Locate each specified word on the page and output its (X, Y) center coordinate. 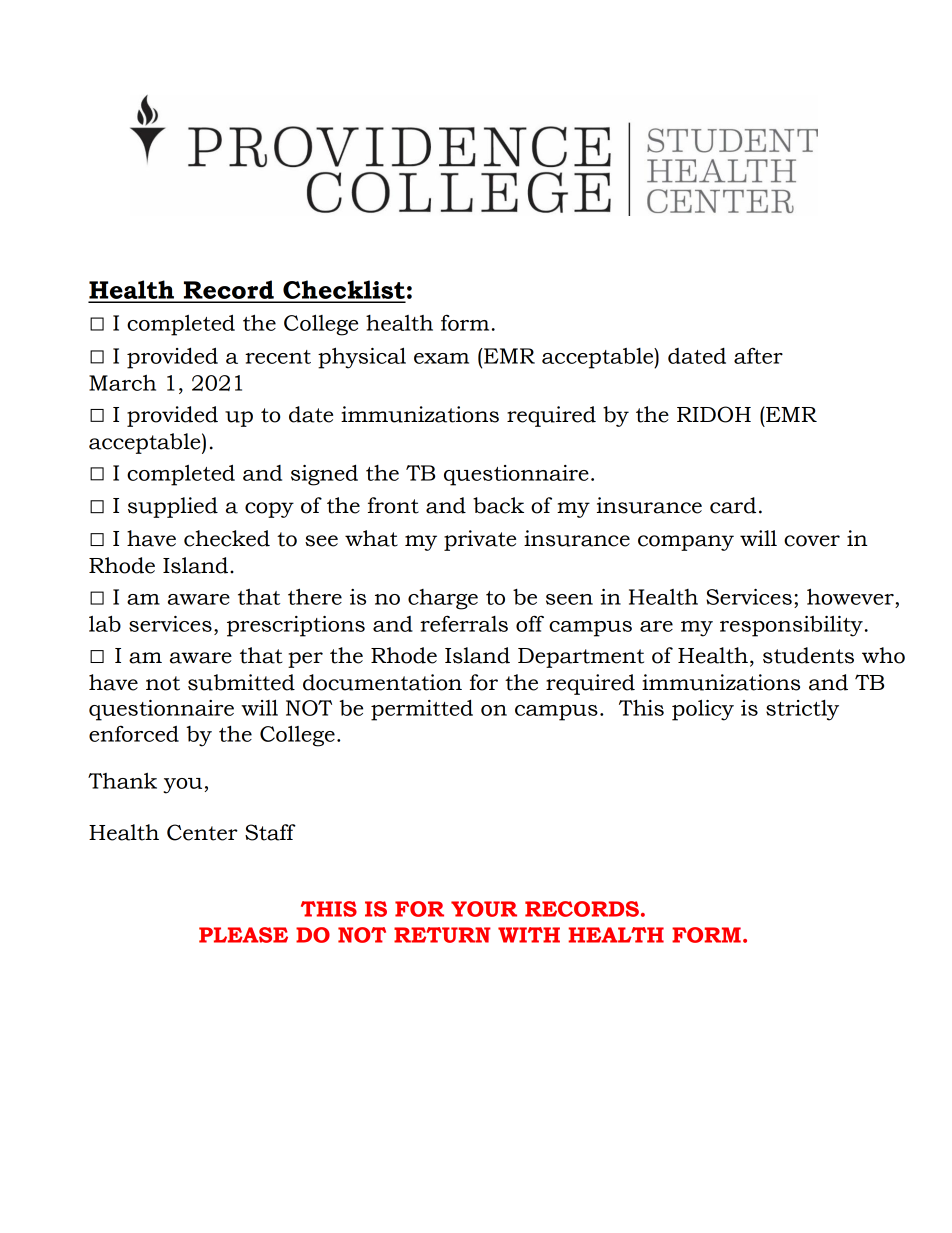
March (122, 383)
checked (227, 538)
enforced (134, 733)
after (758, 355)
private (480, 540)
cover (812, 541)
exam (441, 358)
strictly (802, 710)
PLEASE (243, 935)
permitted (422, 710)
